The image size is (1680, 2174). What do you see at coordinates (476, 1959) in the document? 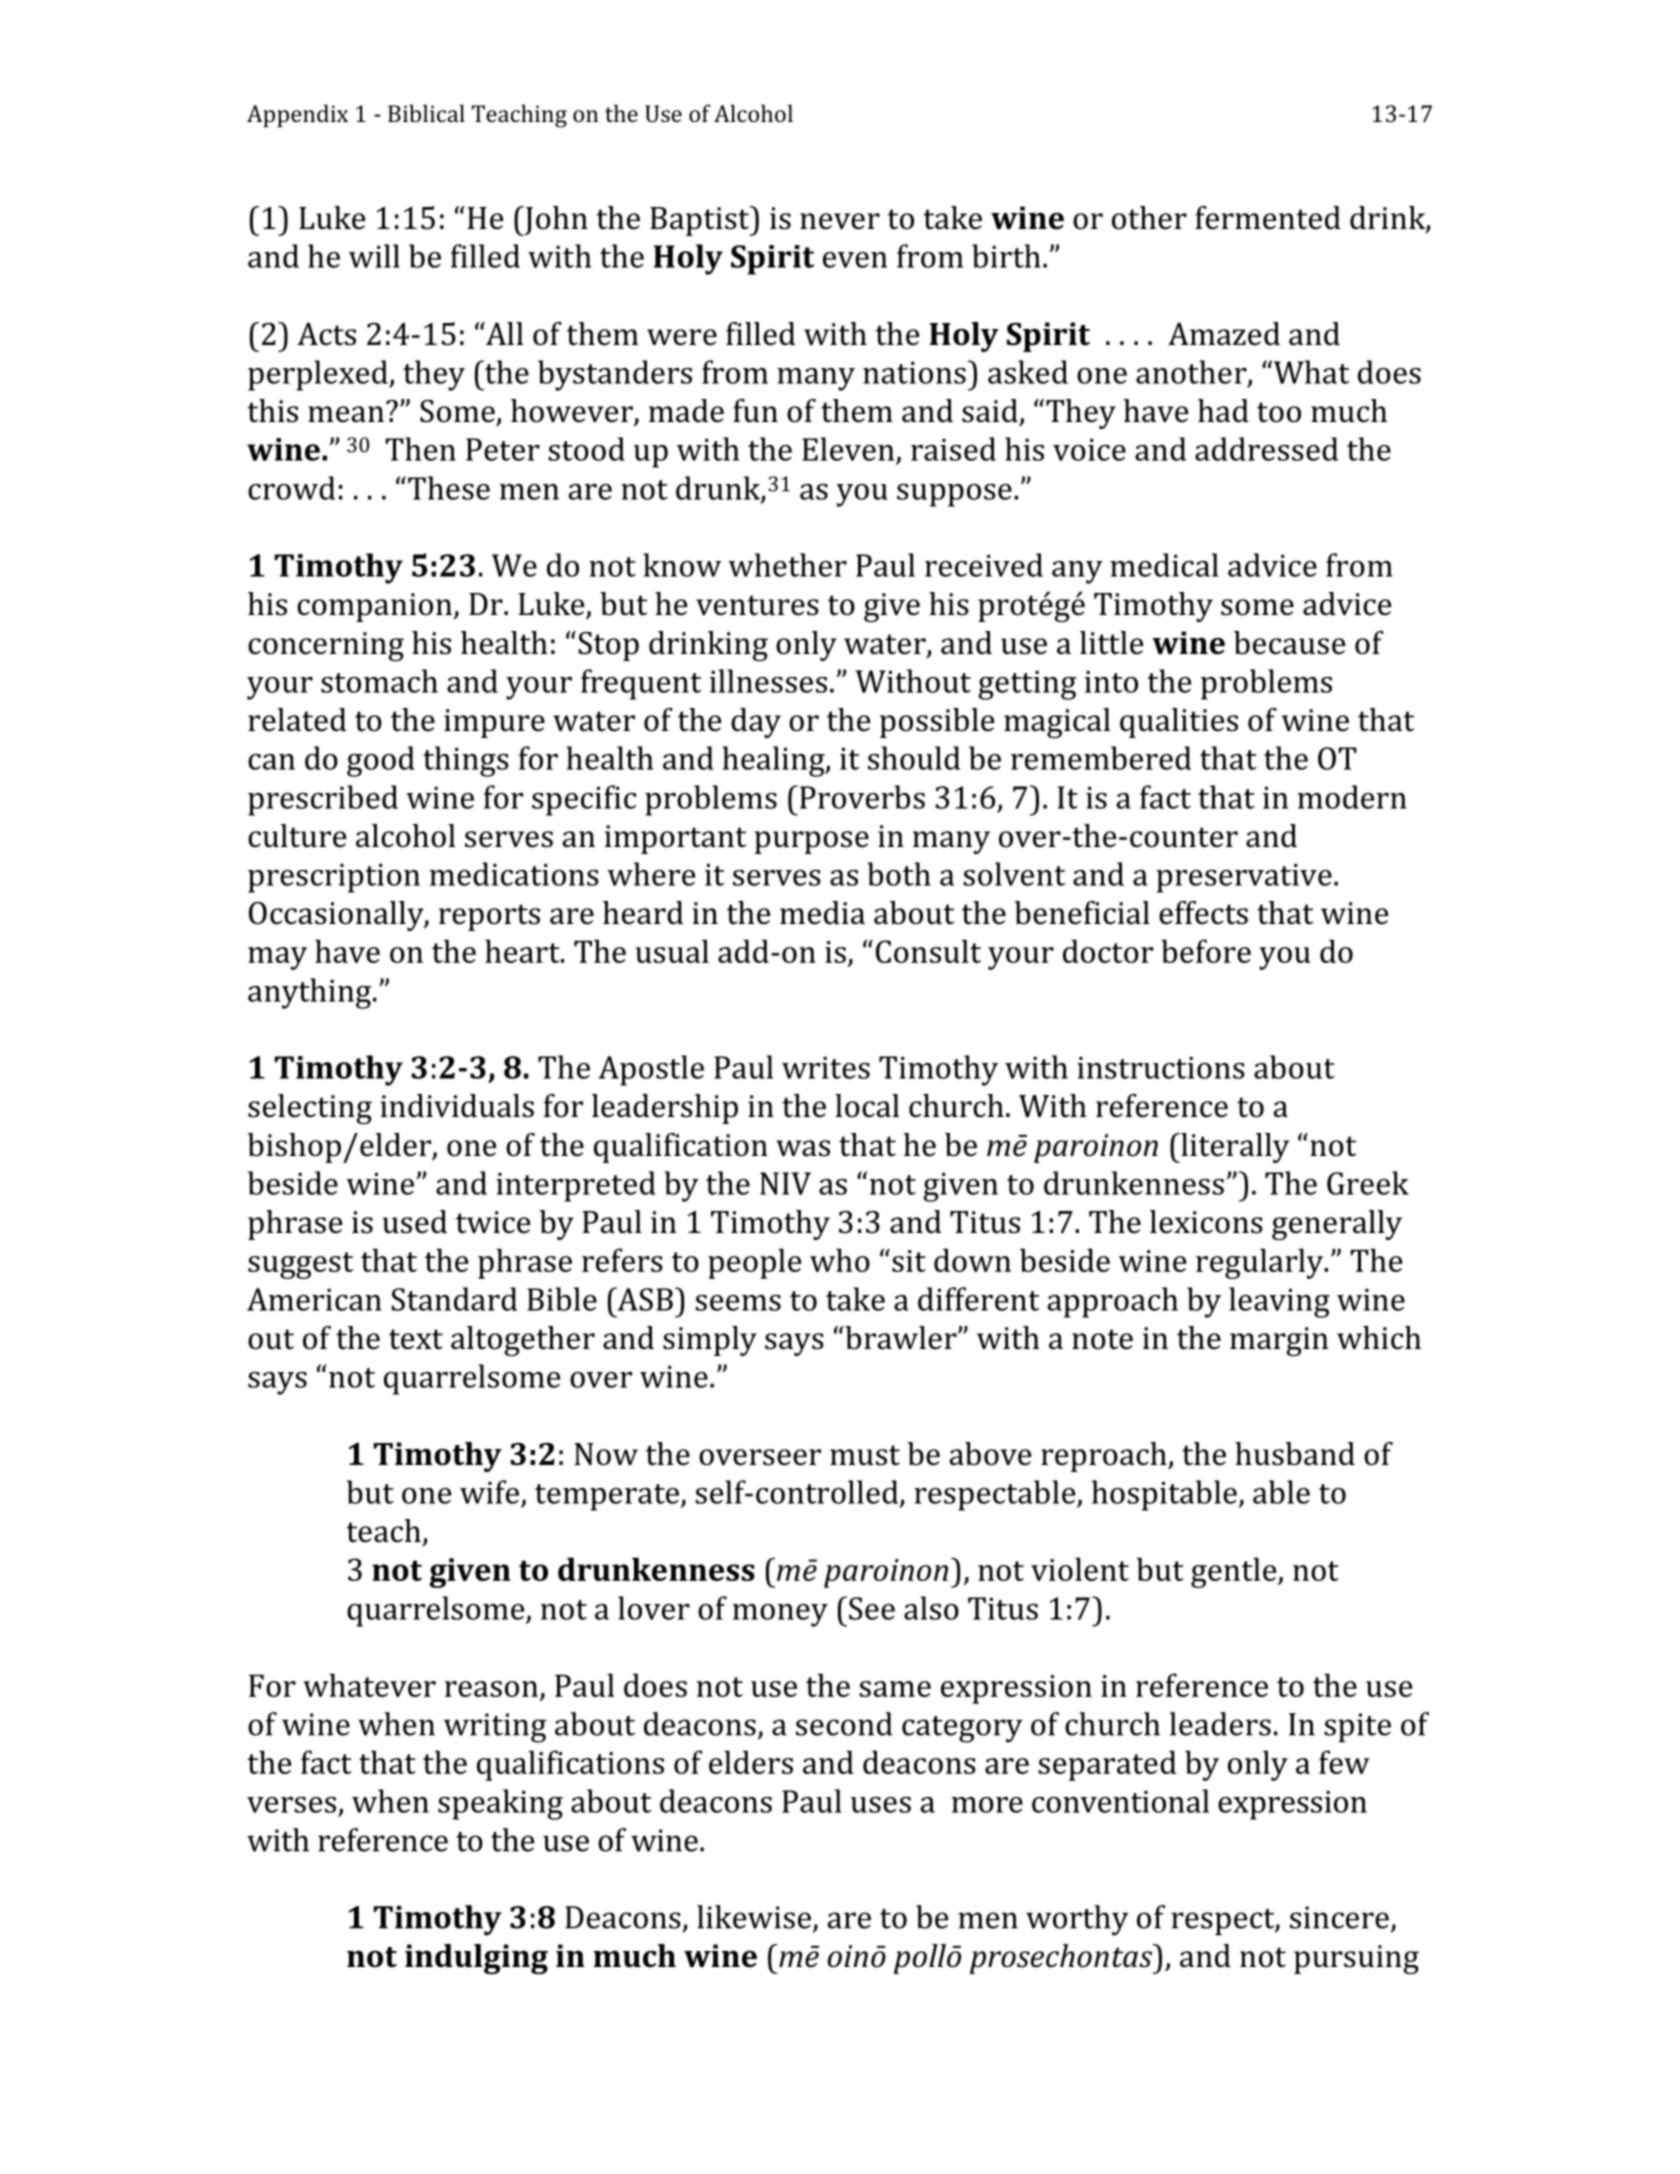
I see `indulging` at bounding box center [476, 1959].
